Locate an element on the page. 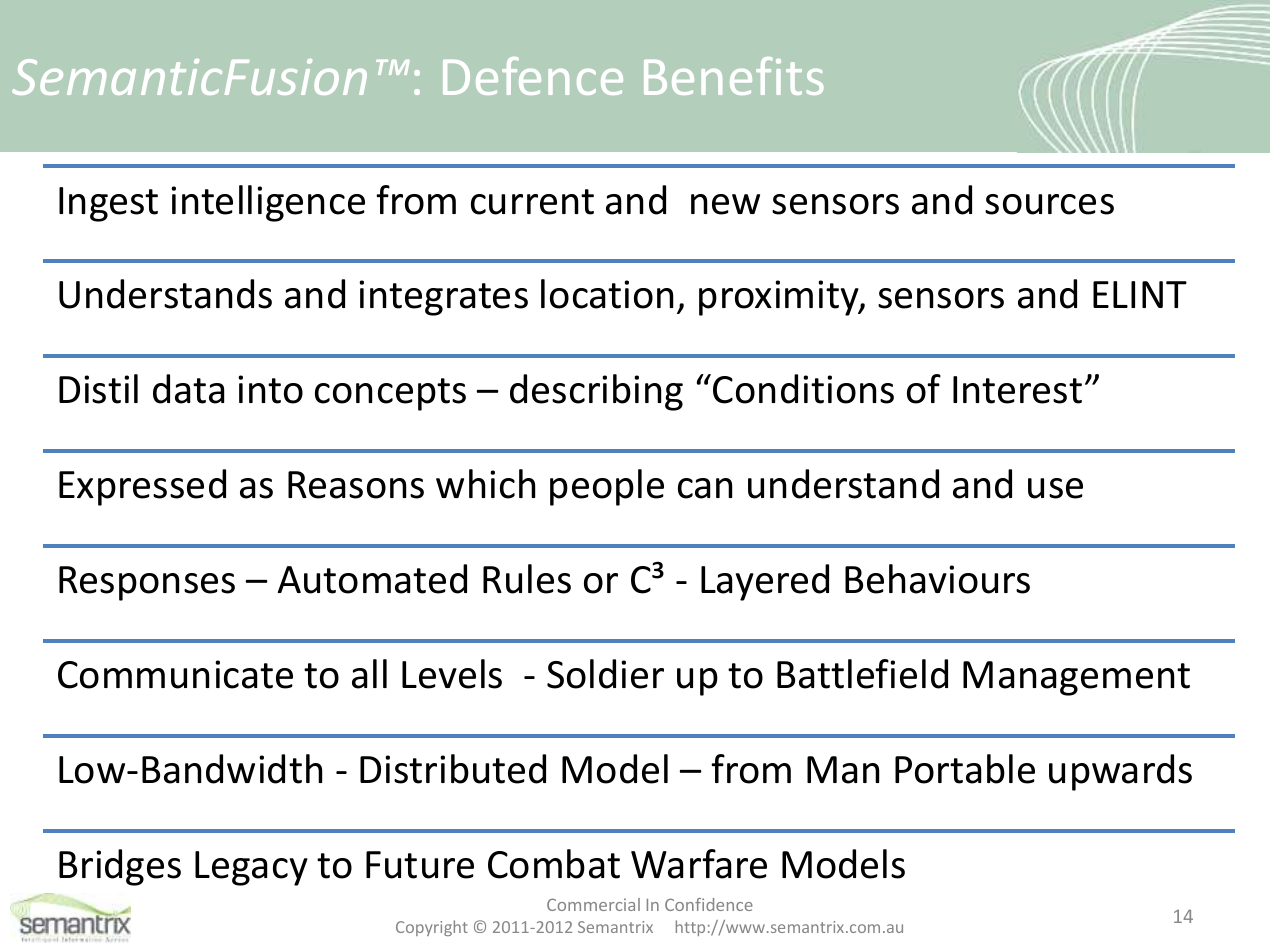 Image resolution: width=1270 pixels, height=952 pixels. Legacy is located at coordinates (251, 868).
